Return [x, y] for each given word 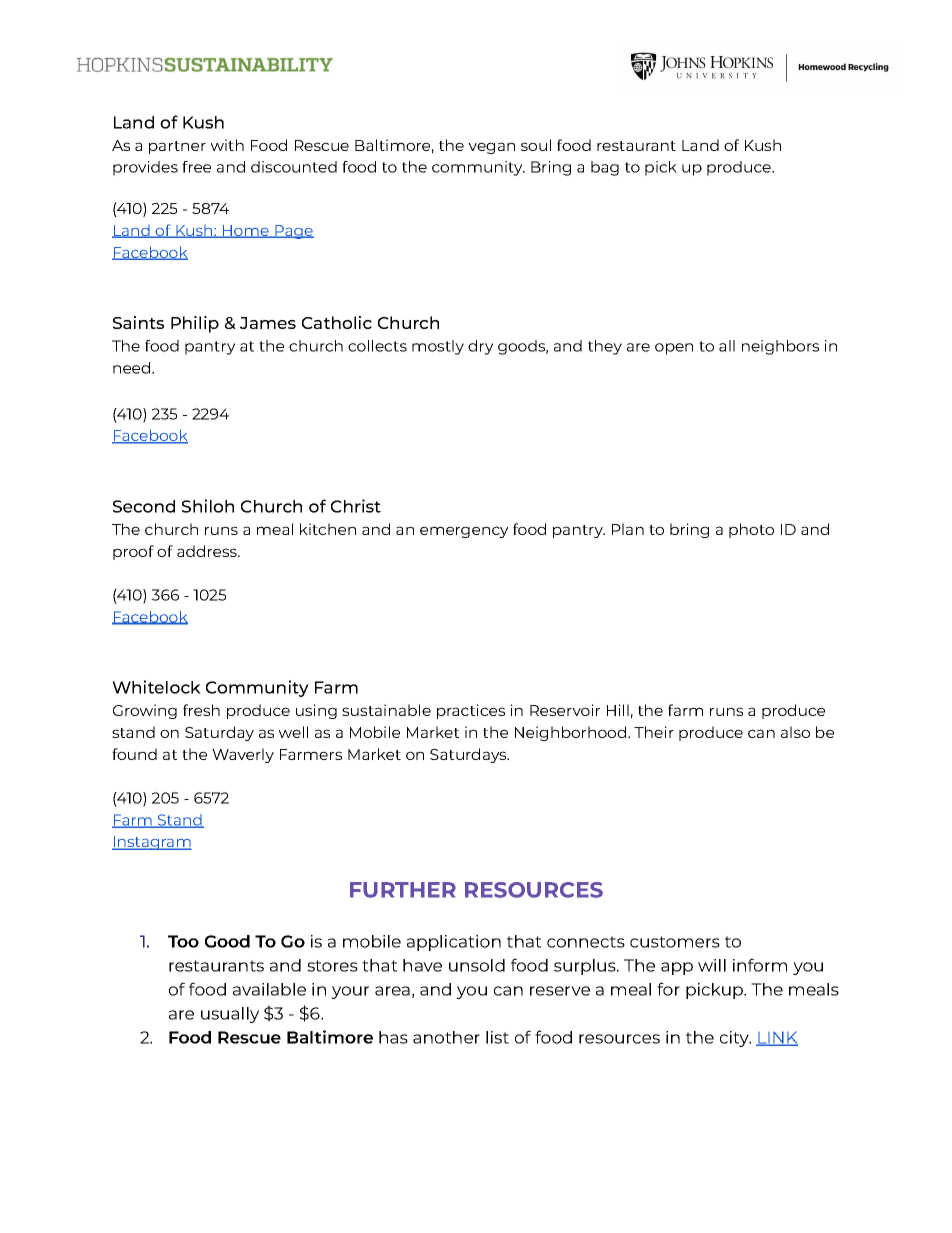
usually [230, 1015]
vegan [491, 148]
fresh [201, 710]
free [196, 167]
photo [751, 530]
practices [471, 711]
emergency [464, 532]
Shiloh [208, 506]
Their [654, 732]
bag [605, 168]
